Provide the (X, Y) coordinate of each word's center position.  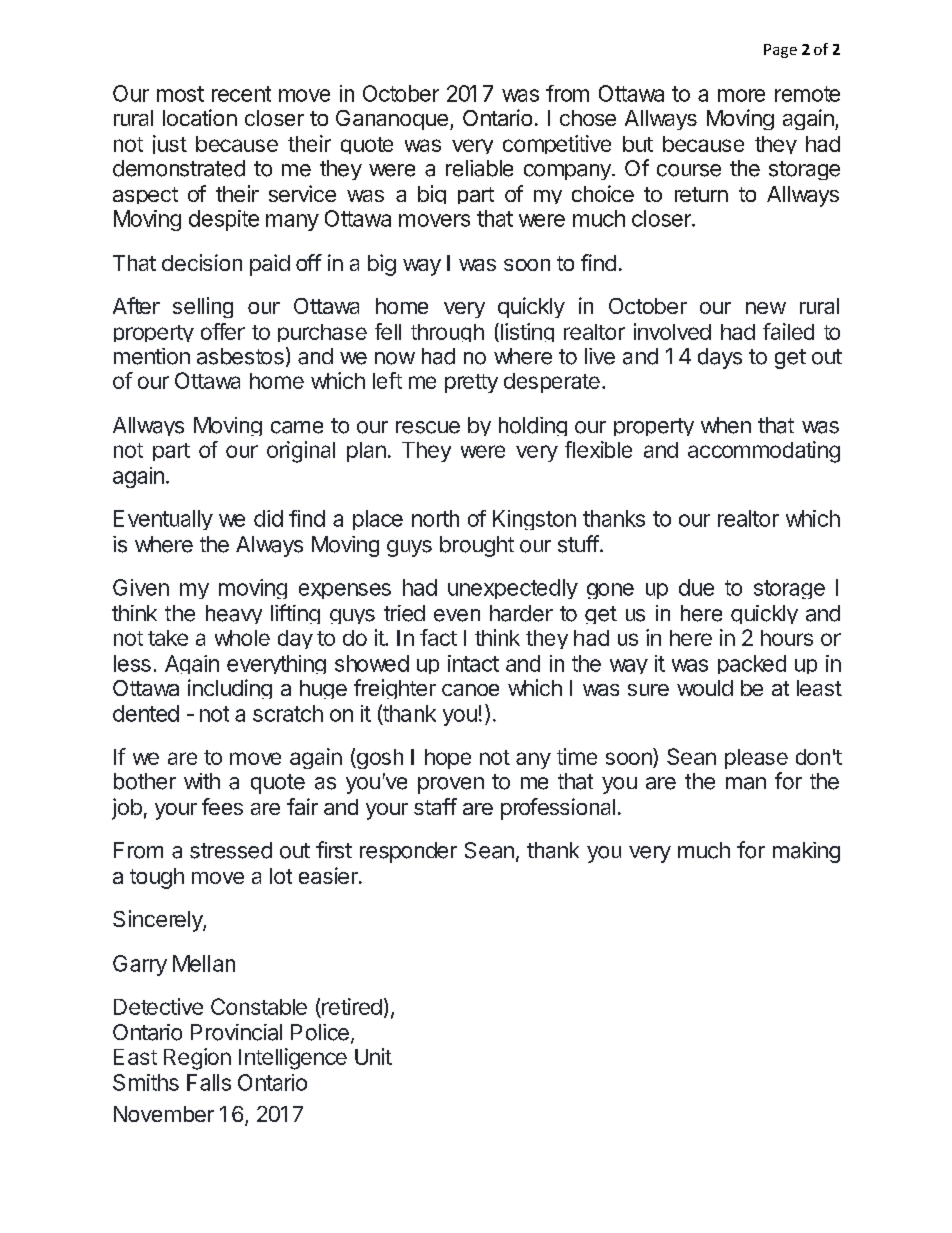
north (435, 518)
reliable (479, 168)
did (268, 518)
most (180, 94)
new (766, 308)
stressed (231, 850)
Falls (209, 1082)
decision (202, 262)
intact (473, 663)
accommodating (764, 452)
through (447, 333)
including (230, 689)
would (705, 688)
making (806, 852)
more (741, 95)
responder (408, 852)
